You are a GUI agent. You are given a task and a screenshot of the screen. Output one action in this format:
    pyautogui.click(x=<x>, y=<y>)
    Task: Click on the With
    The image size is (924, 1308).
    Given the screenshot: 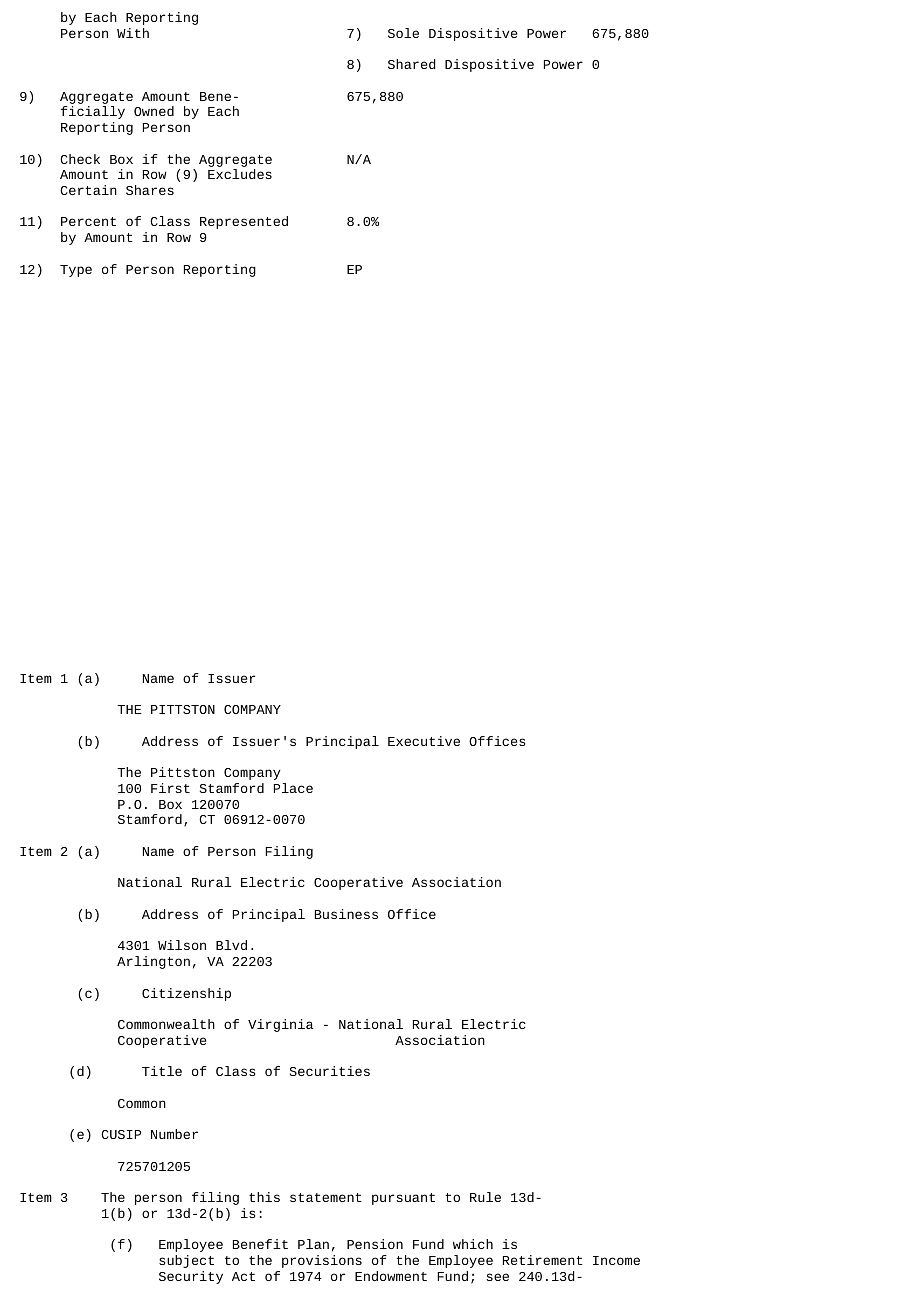 What is the action you would take?
    pyautogui.click(x=133, y=33)
